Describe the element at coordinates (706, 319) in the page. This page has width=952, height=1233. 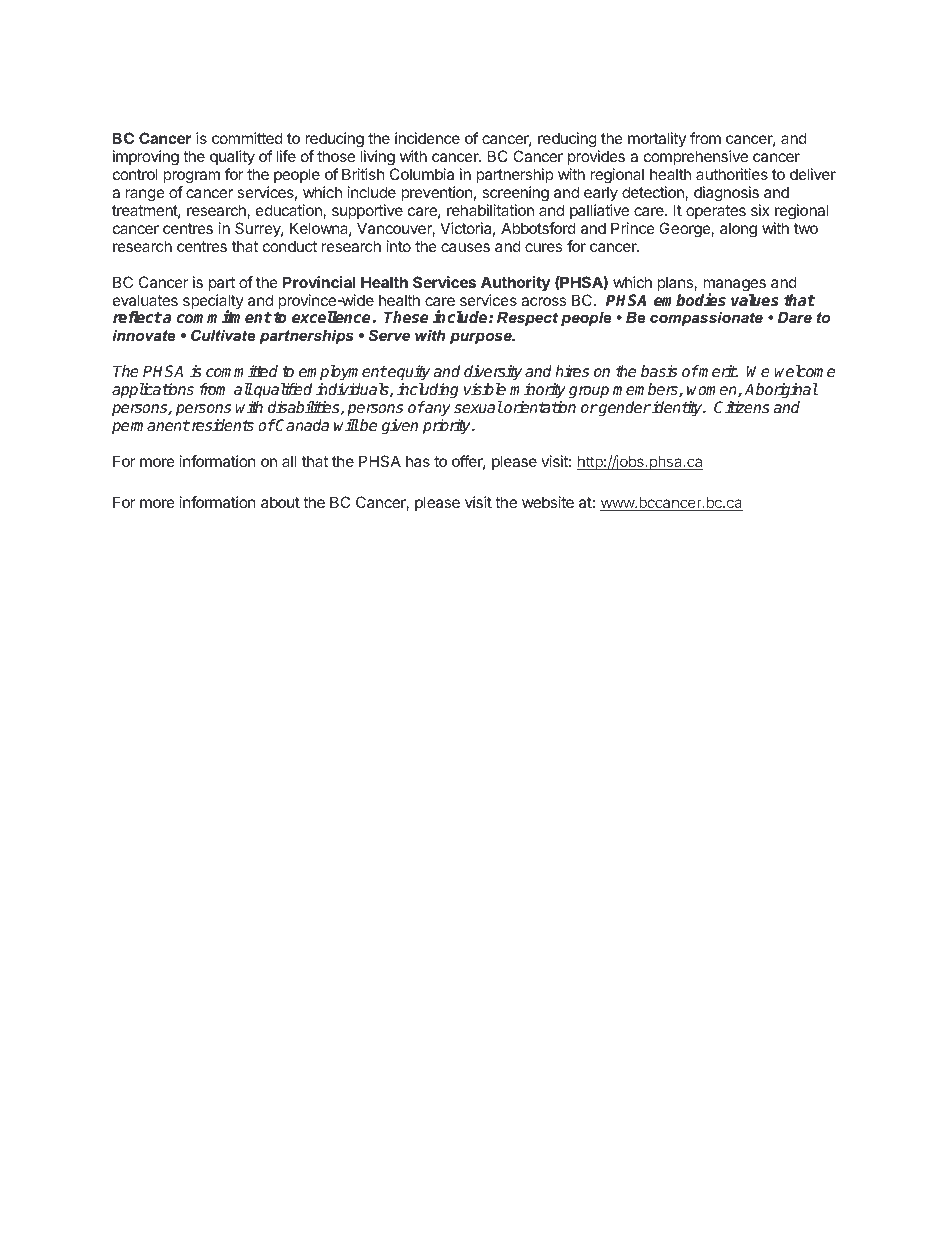
I see `compassionate` at that location.
